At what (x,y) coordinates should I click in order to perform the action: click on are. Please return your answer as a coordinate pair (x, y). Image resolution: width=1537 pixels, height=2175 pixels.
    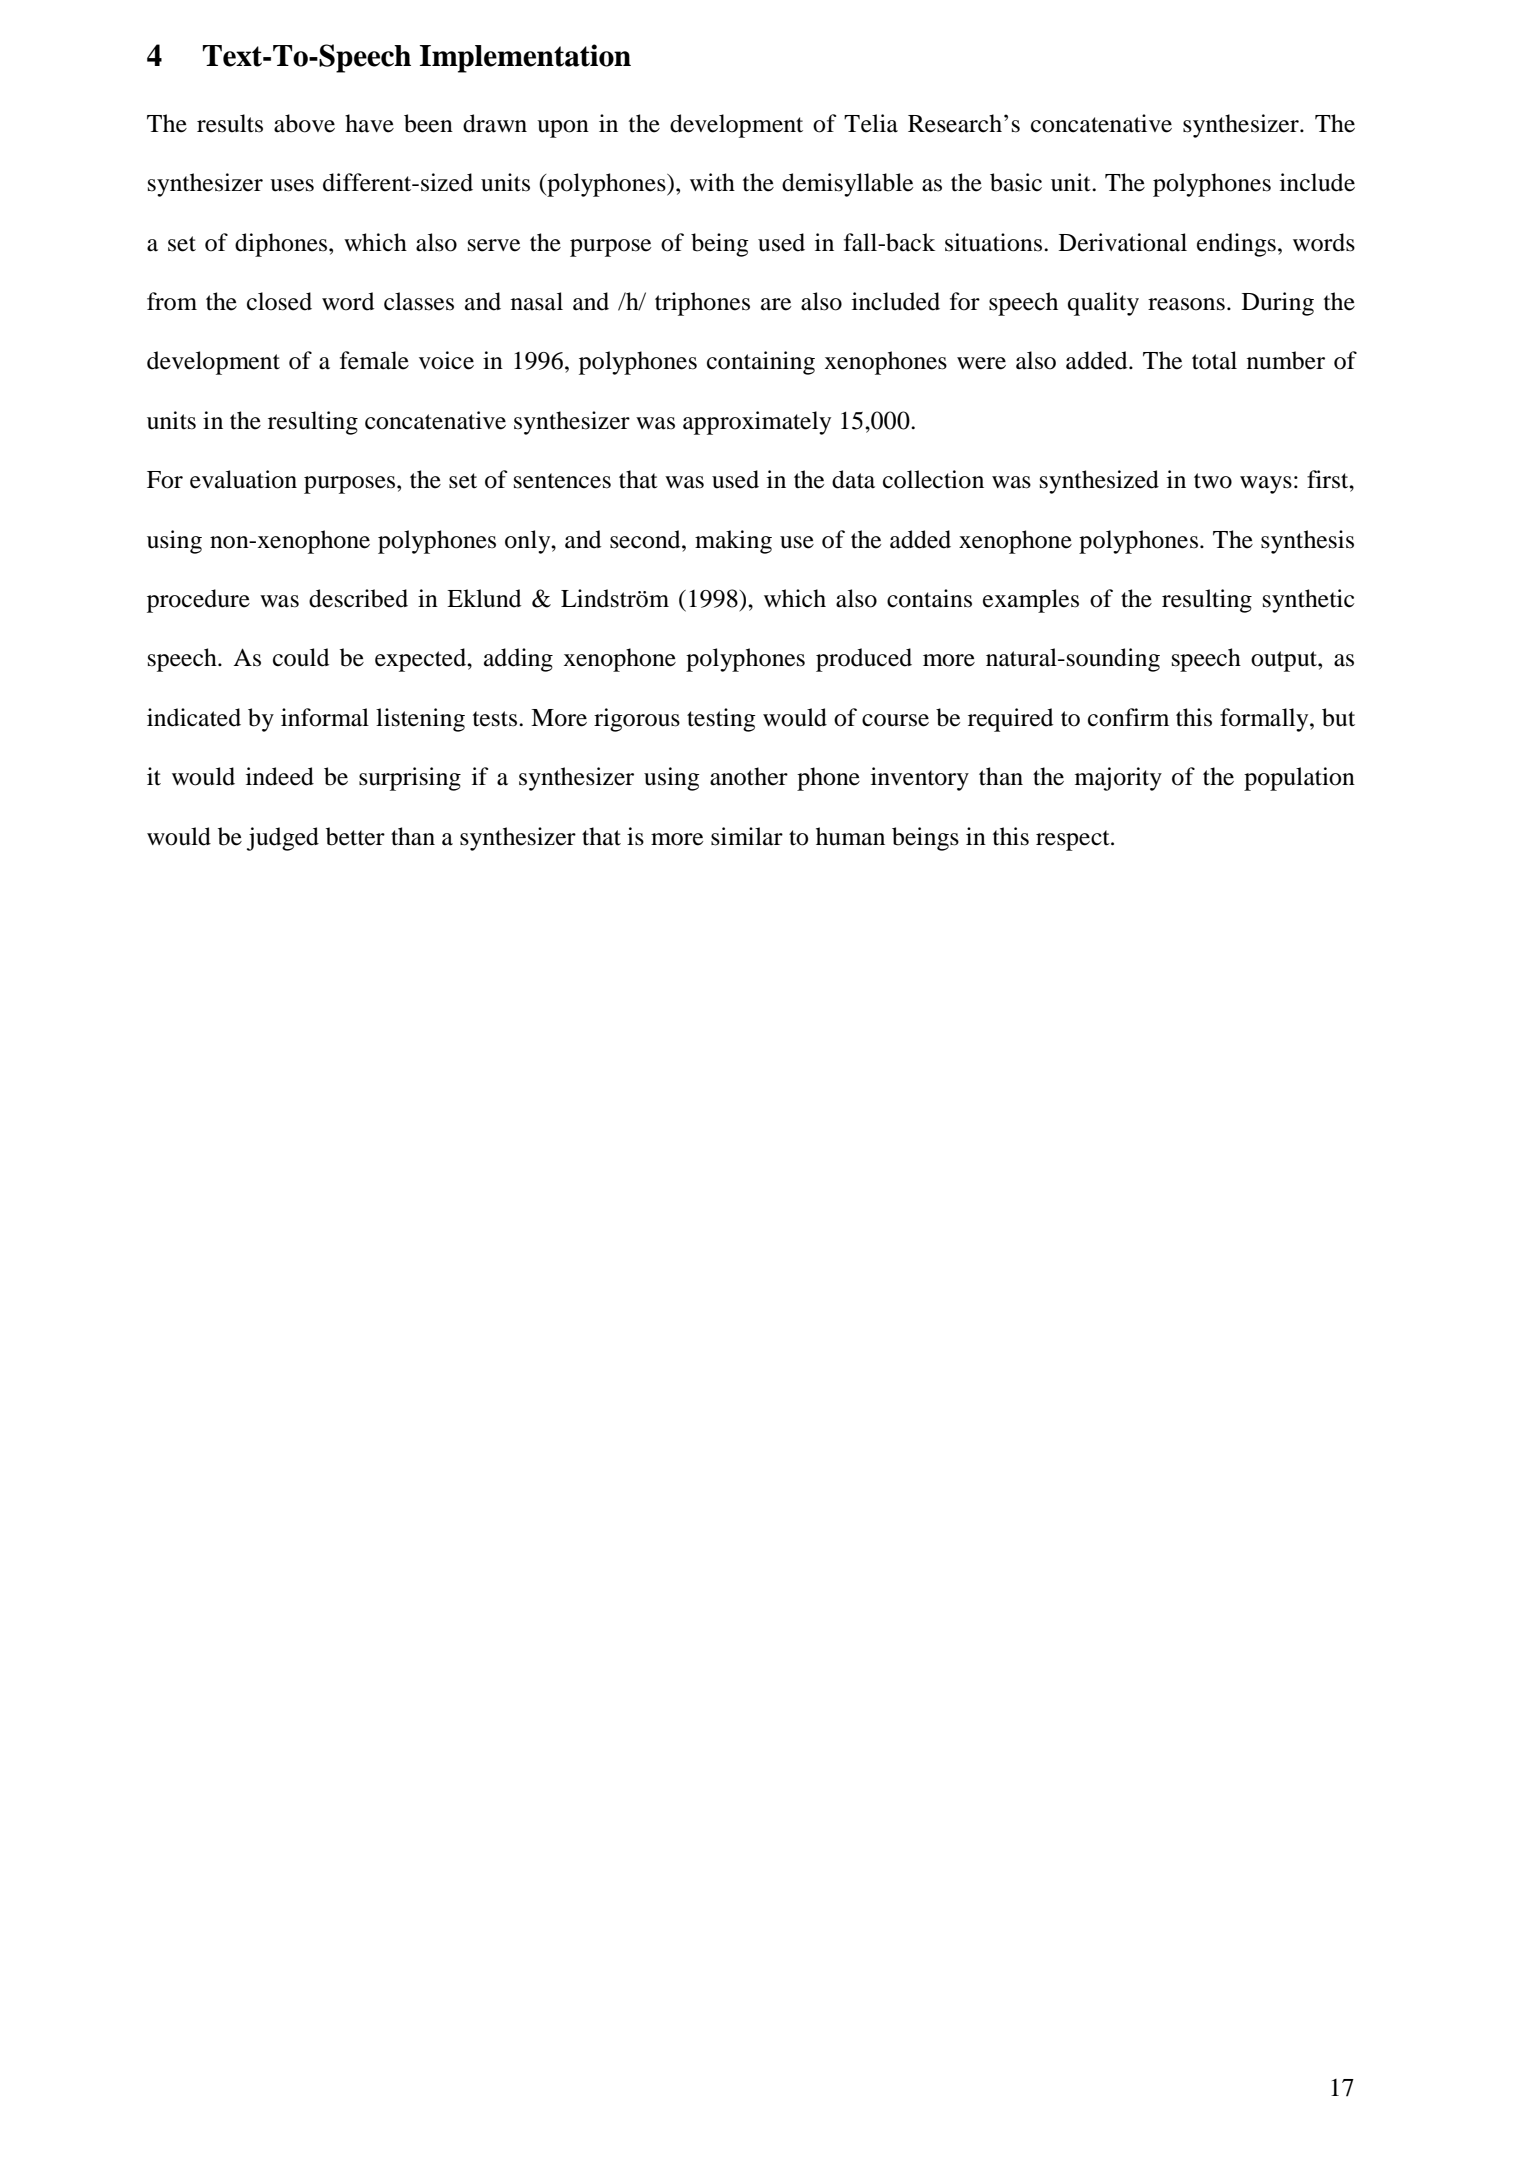
    Looking at the image, I should click on (776, 304).
